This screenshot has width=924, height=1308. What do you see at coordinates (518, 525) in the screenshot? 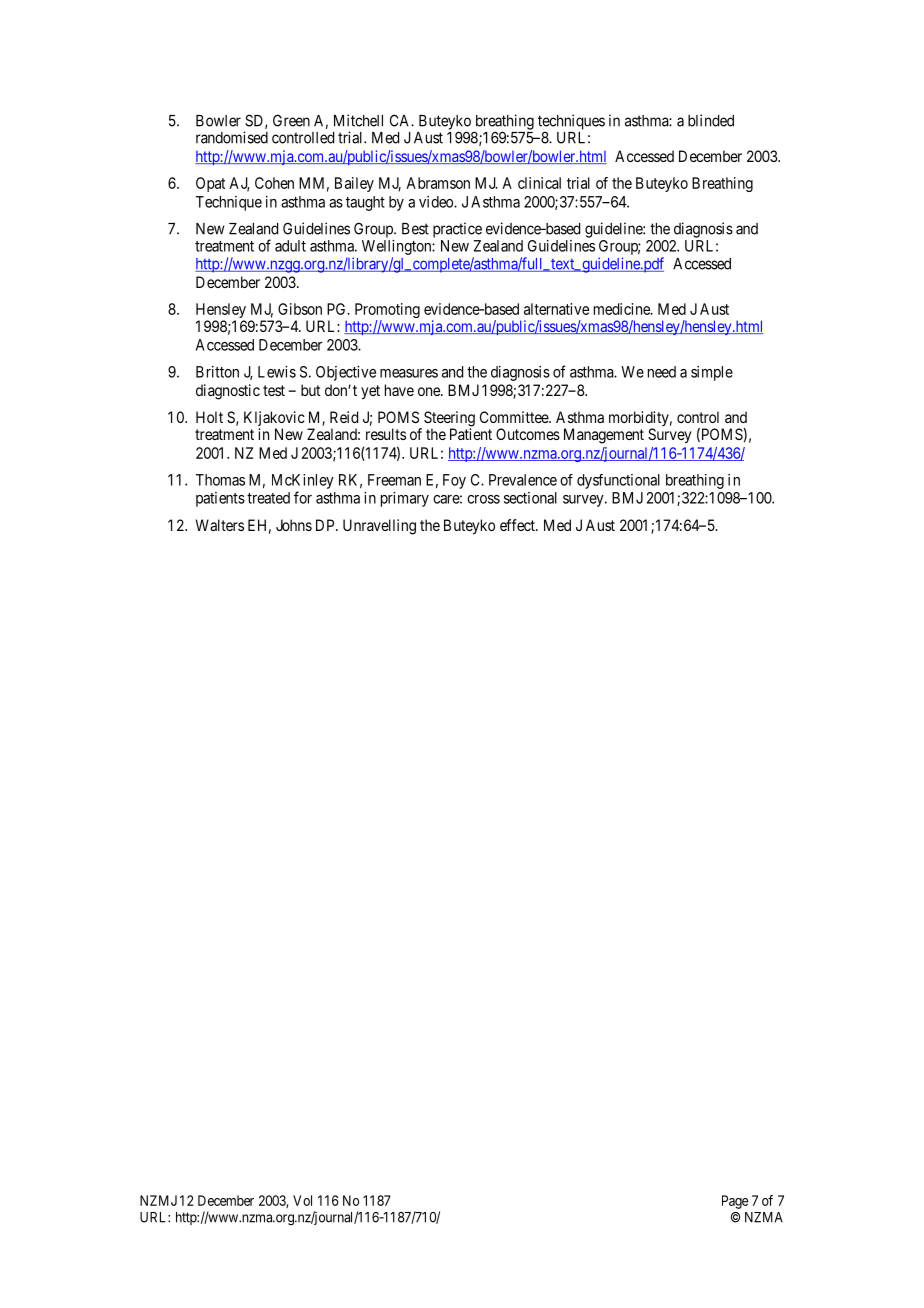
I see `effect` at bounding box center [518, 525].
